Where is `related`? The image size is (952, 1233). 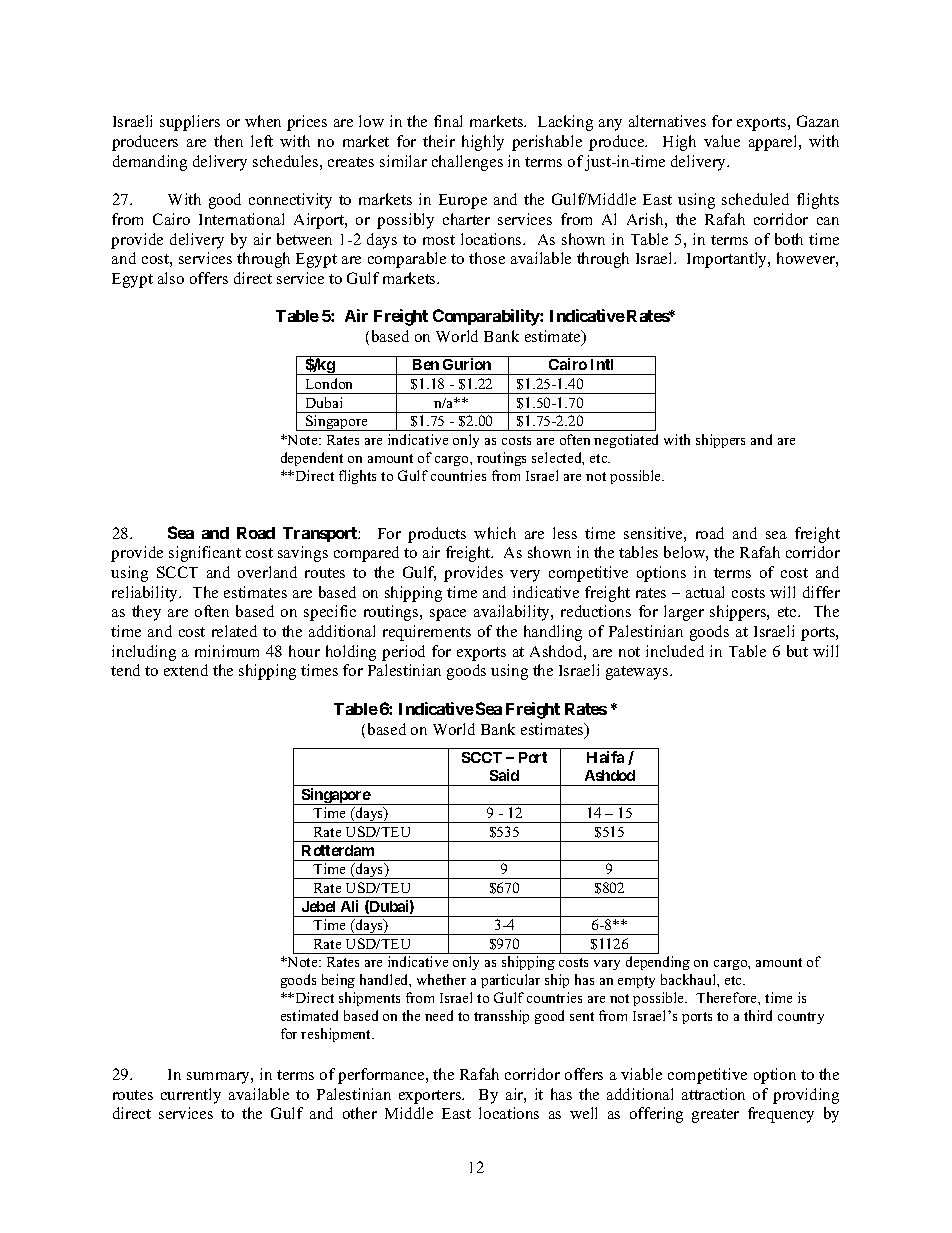
related is located at coordinates (234, 631).
